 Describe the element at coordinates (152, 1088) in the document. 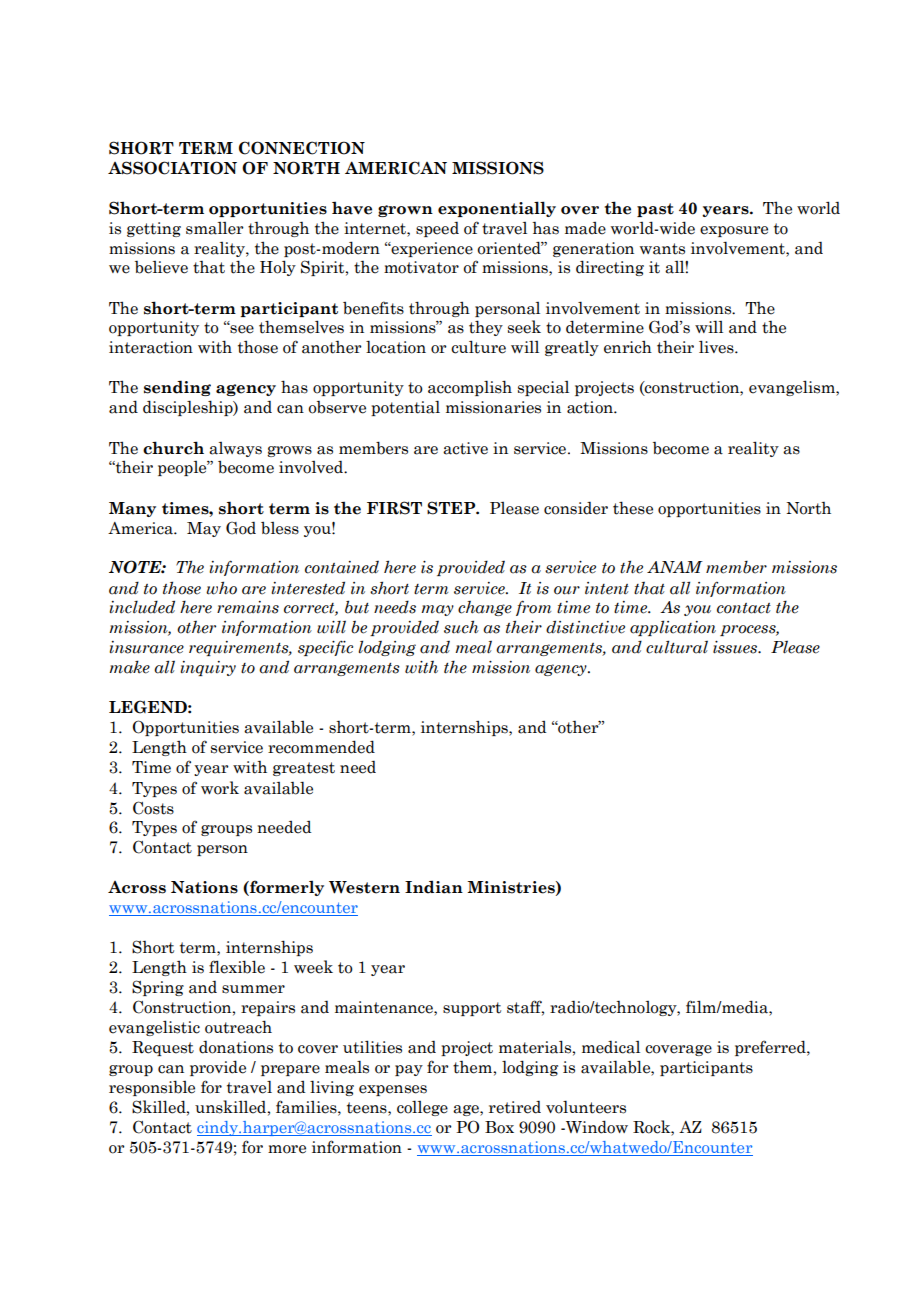

I see `responsible` at that location.
